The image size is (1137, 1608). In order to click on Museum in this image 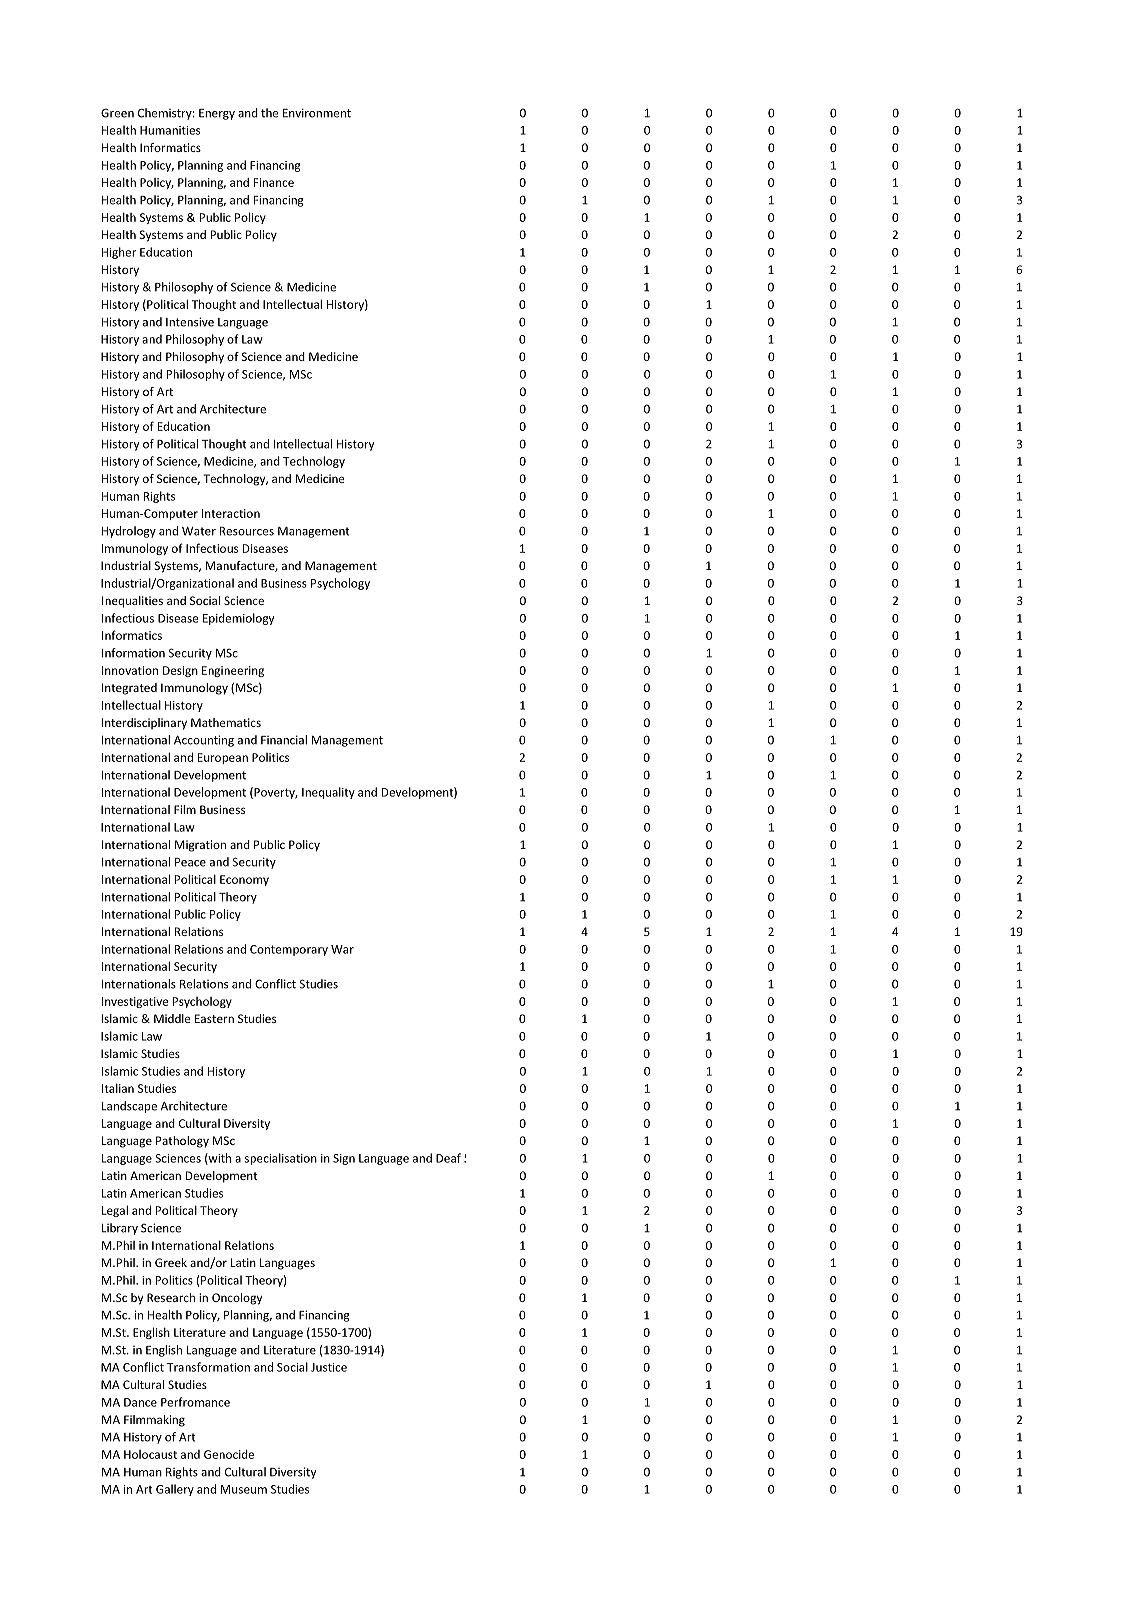, I will do `click(244, 1489)`.
